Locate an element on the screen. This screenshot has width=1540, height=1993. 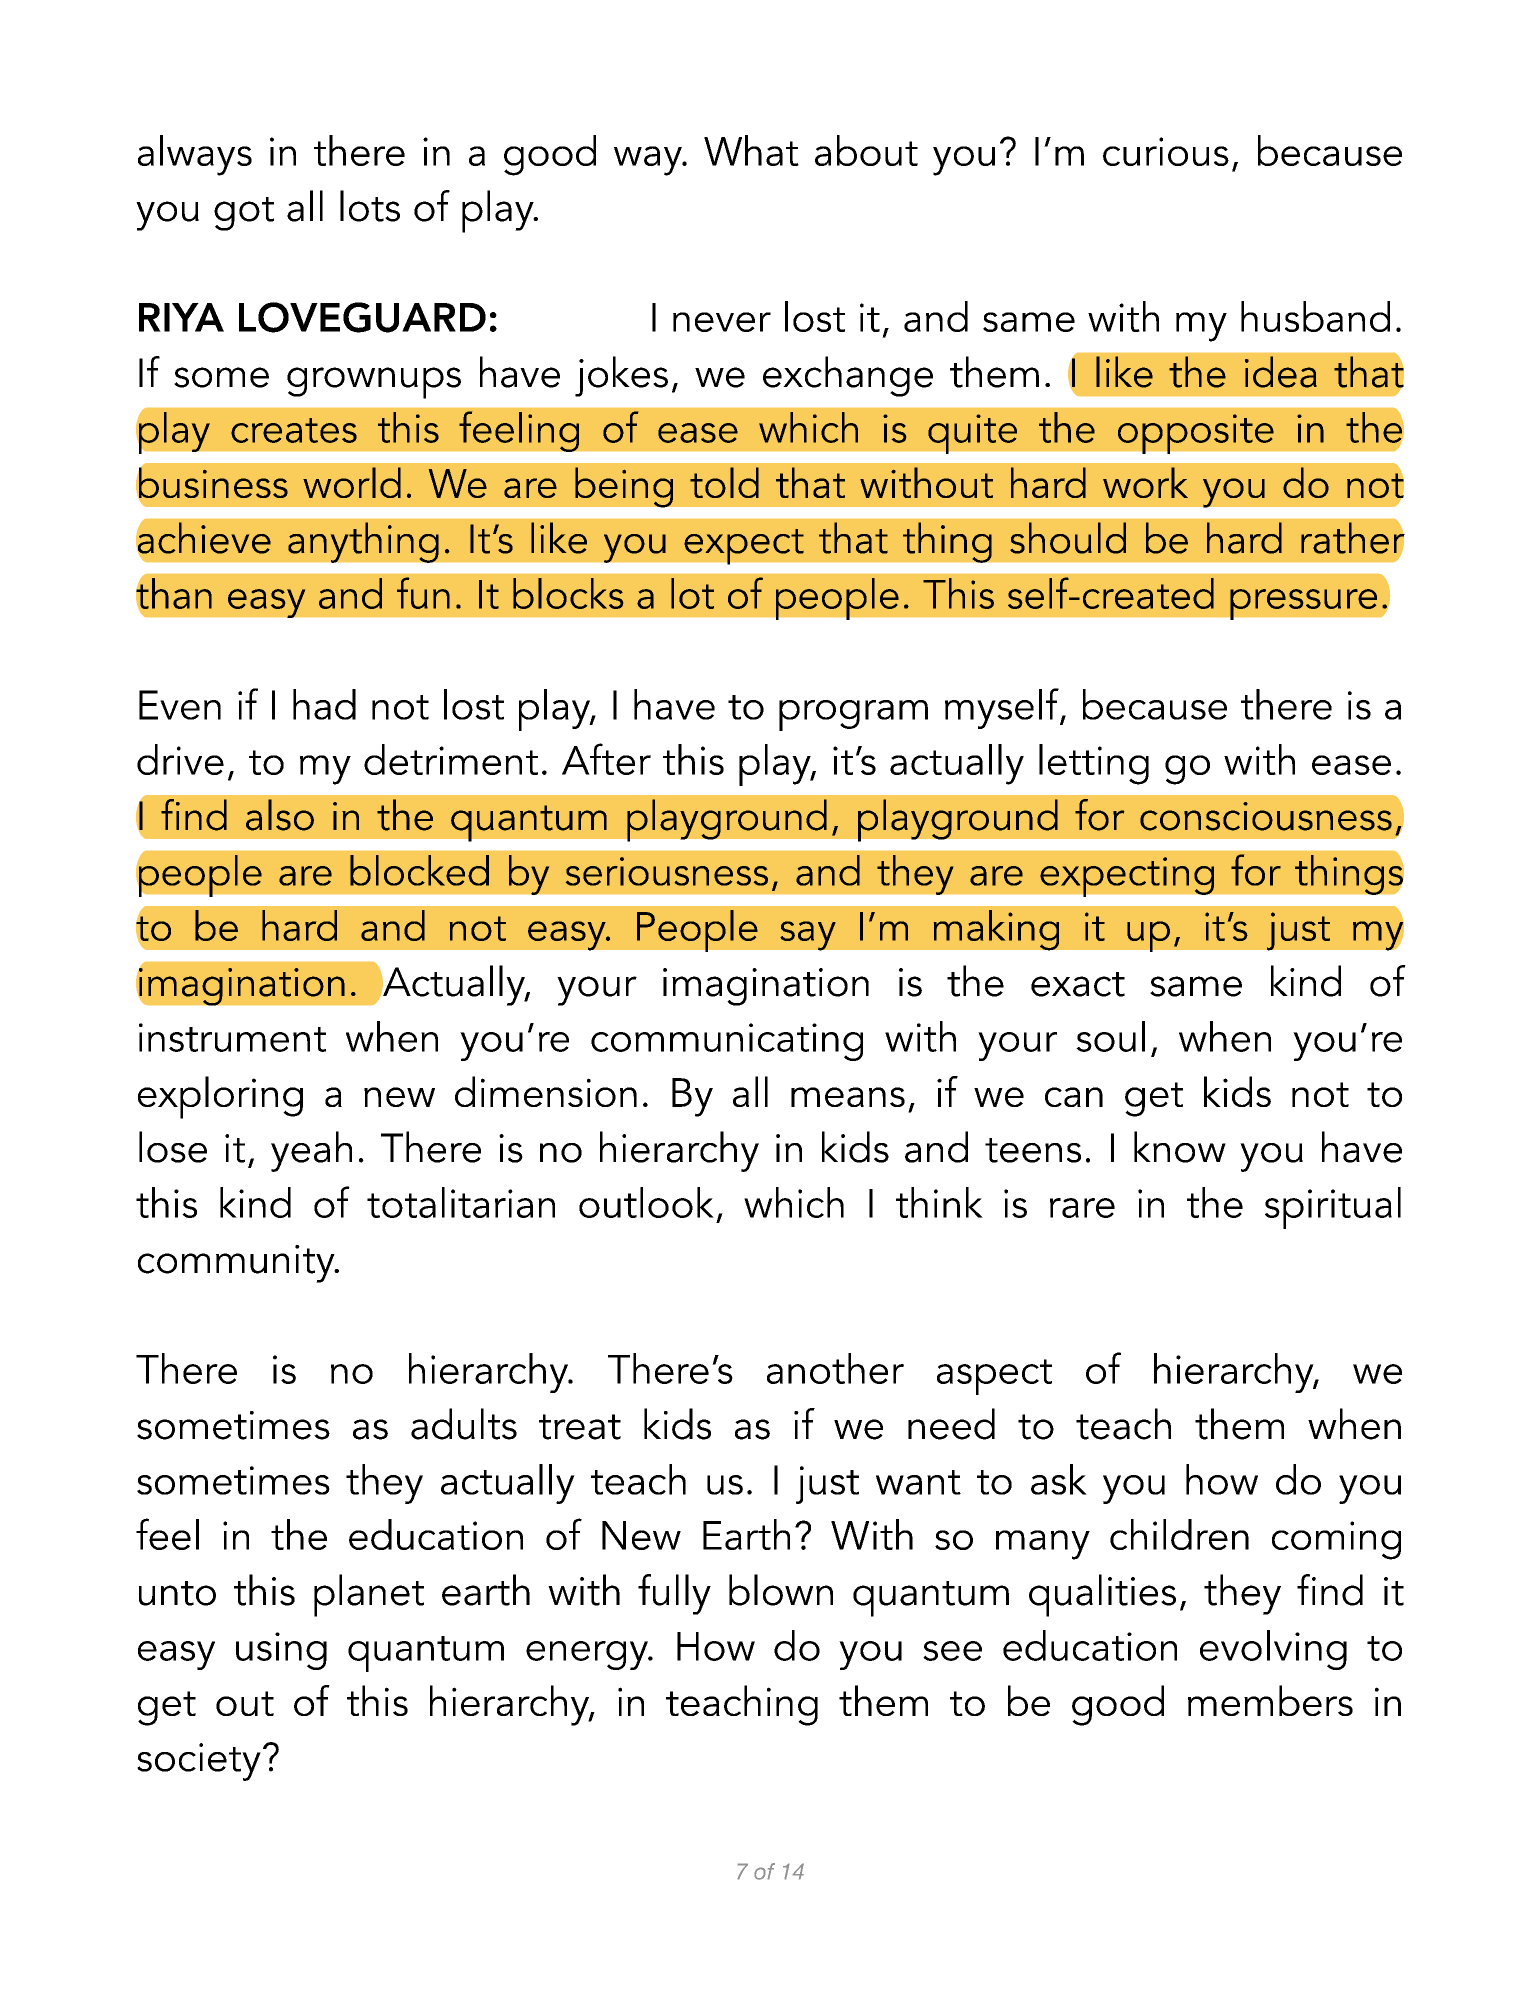
using is located at coordinates (281, 1651).
